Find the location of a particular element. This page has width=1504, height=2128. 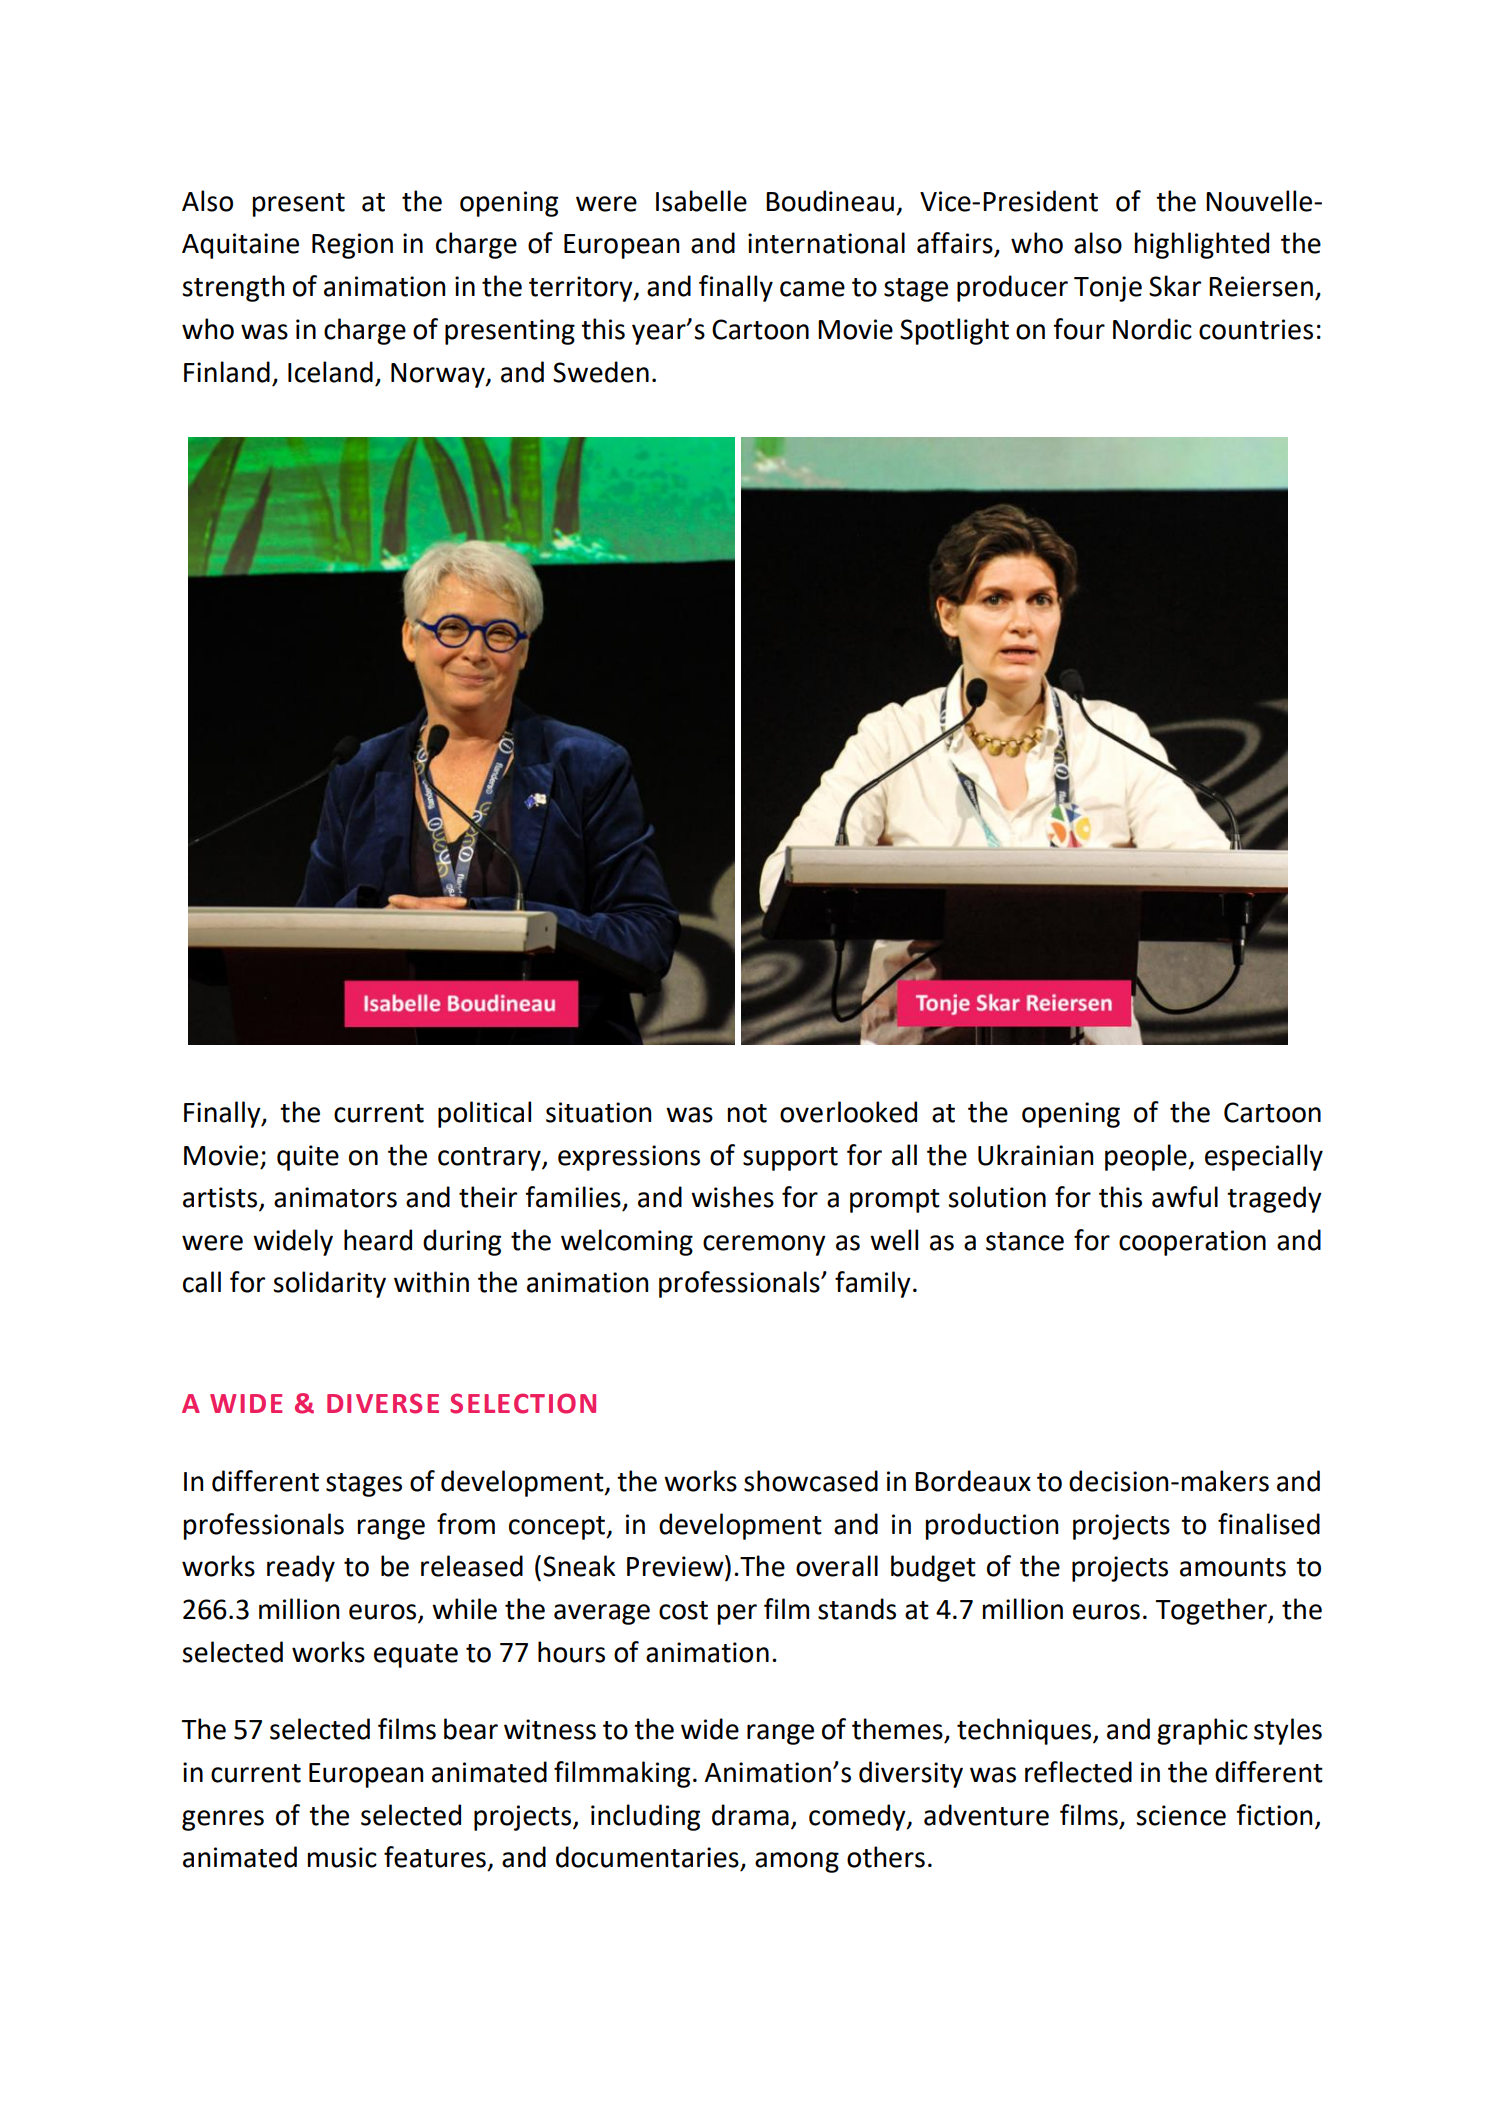

science is located at coordinates (1181, 1815).
